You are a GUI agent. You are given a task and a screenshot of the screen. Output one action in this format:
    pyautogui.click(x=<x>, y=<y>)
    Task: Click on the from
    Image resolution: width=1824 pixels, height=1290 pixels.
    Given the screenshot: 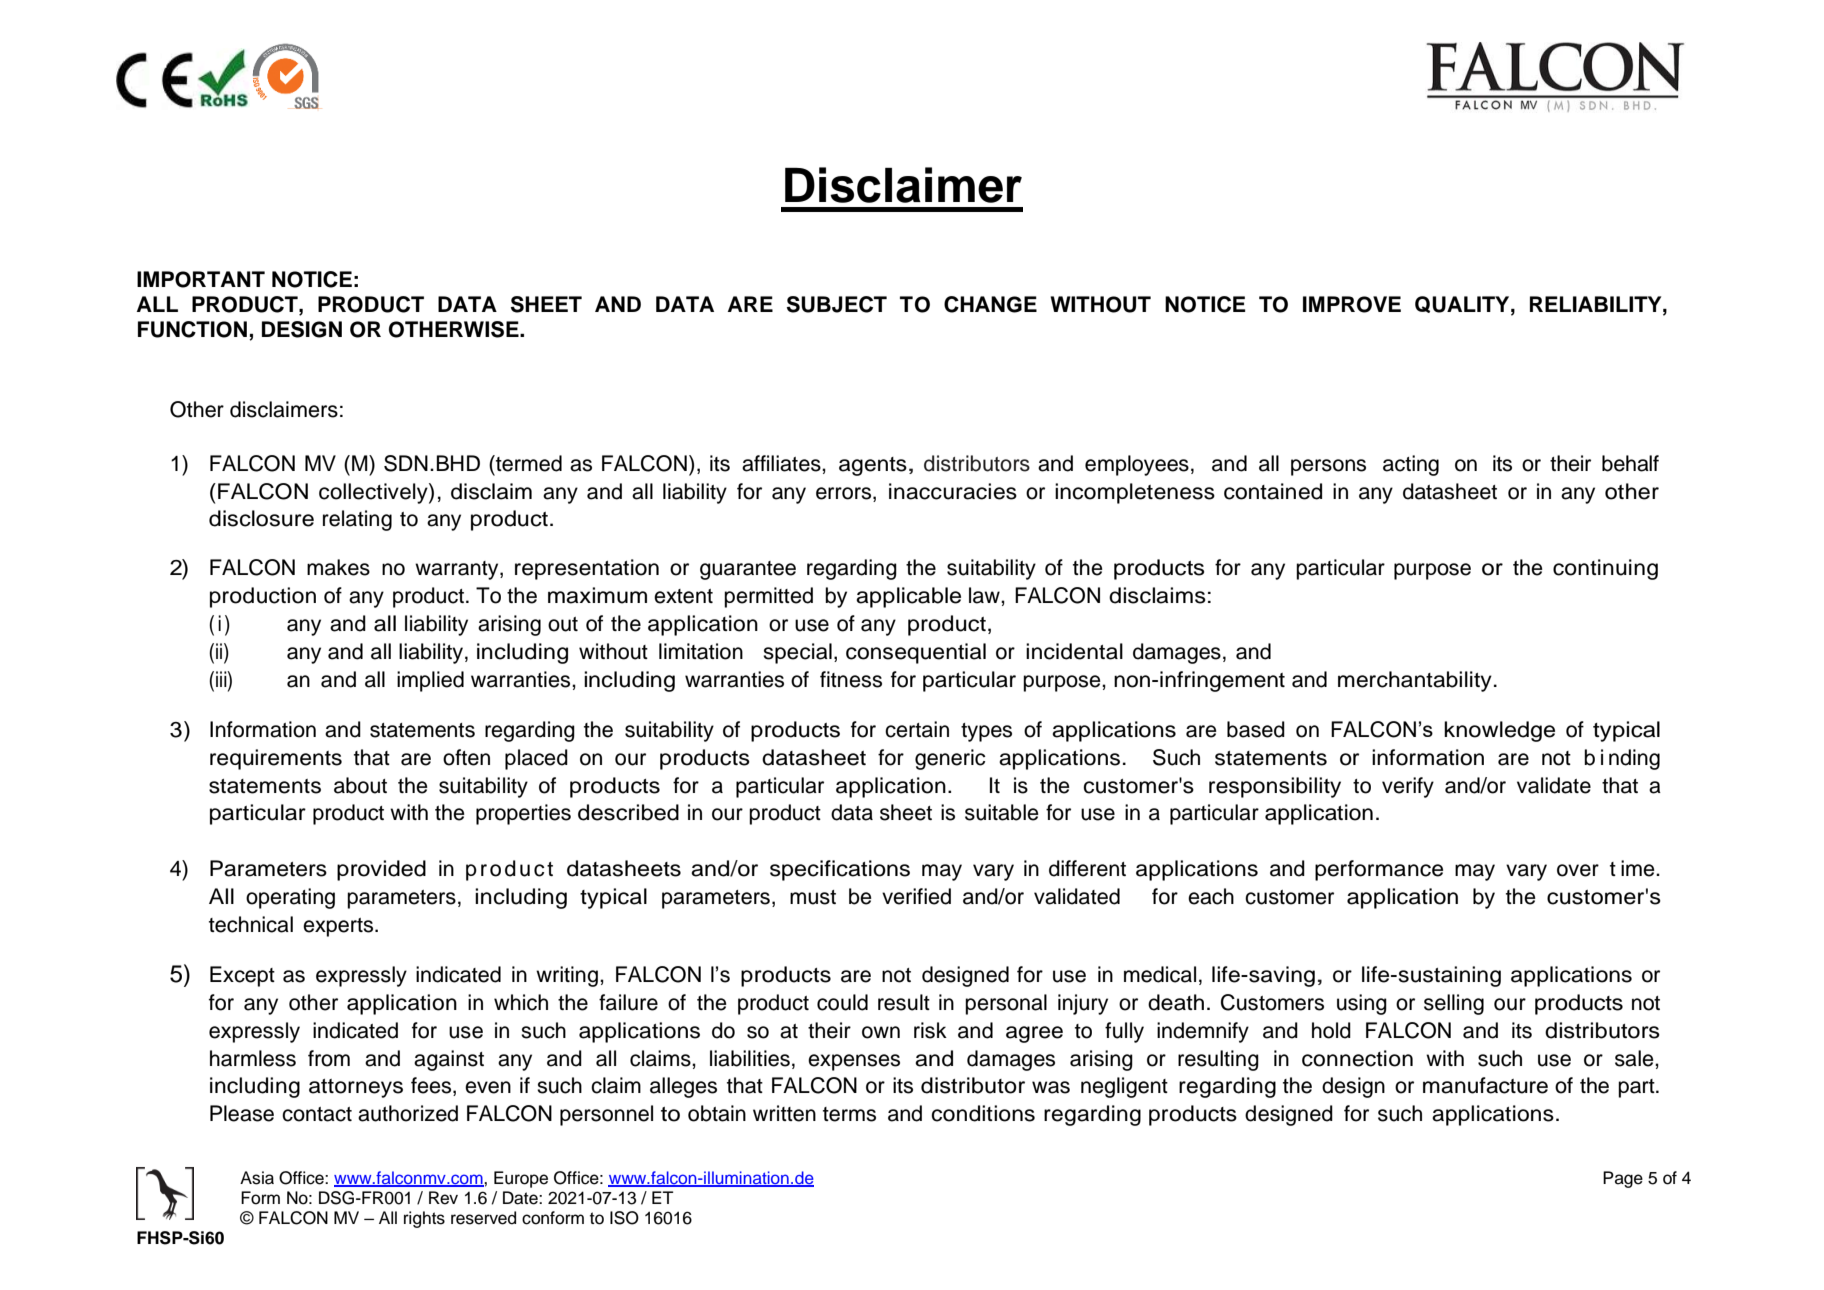 What is the action you would take?
    pyautogui.click(x=329, y=1058)
